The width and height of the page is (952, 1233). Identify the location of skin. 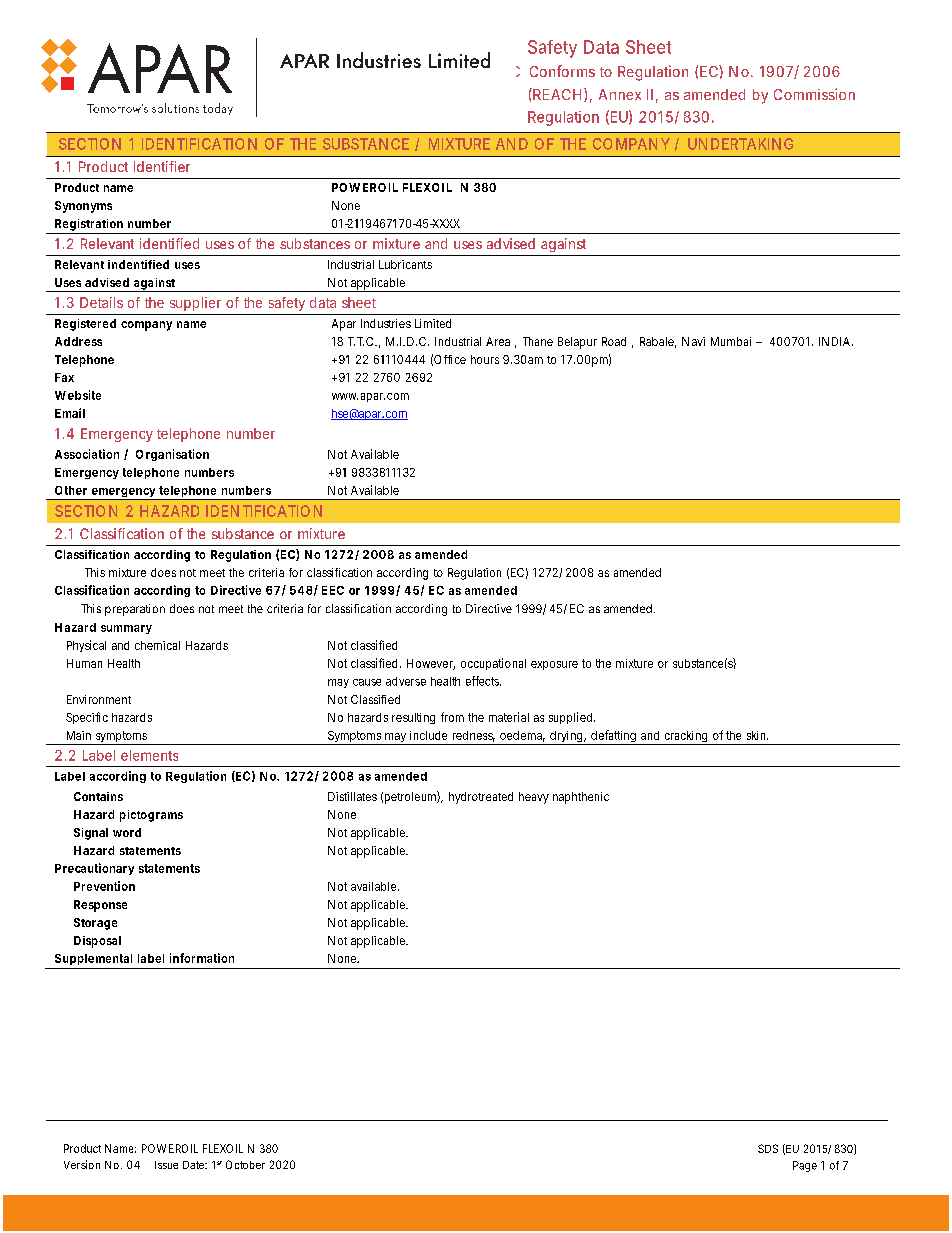
(757, 735).
